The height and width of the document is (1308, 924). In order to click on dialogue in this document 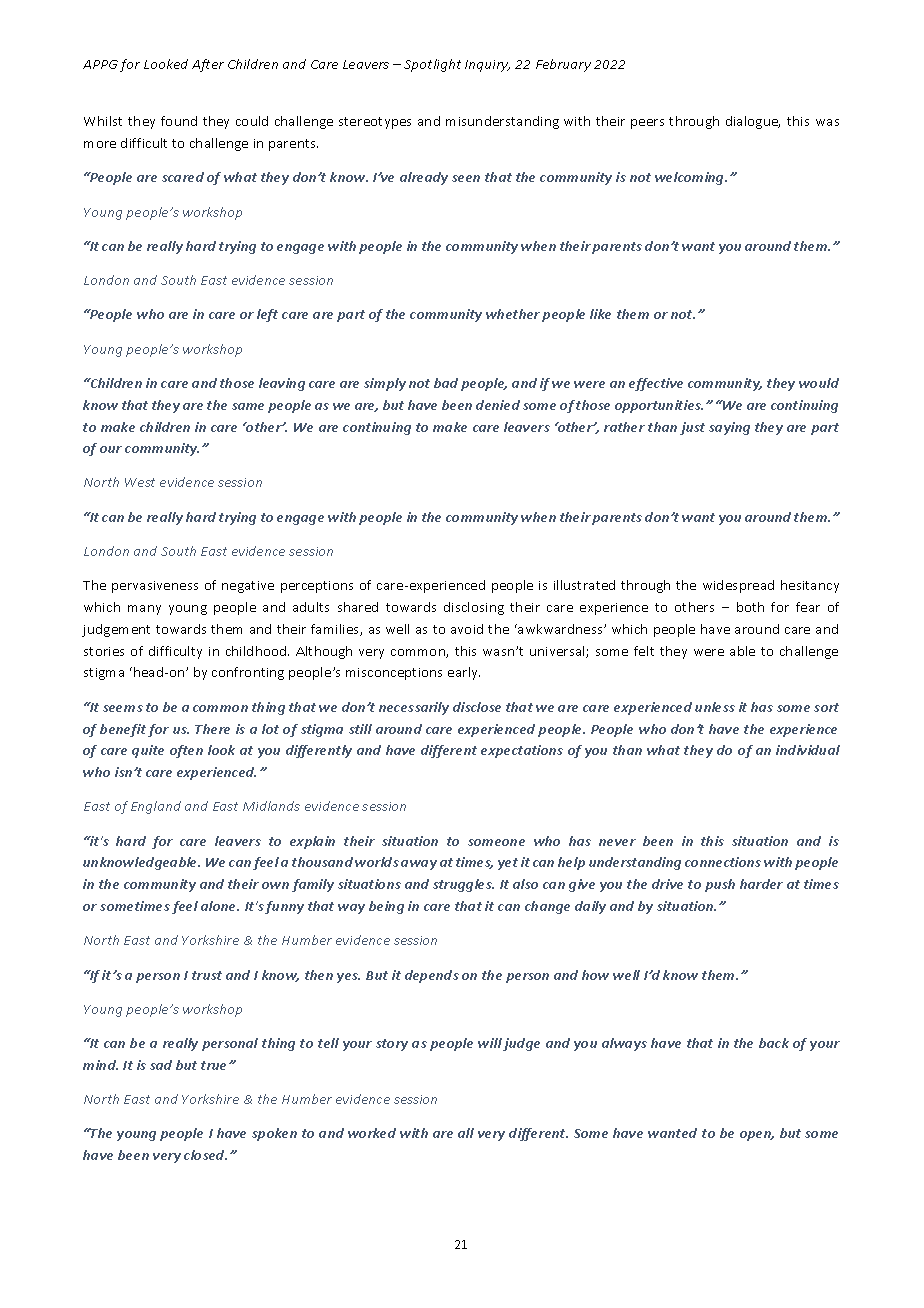, I will do `click(753, 122)`.
